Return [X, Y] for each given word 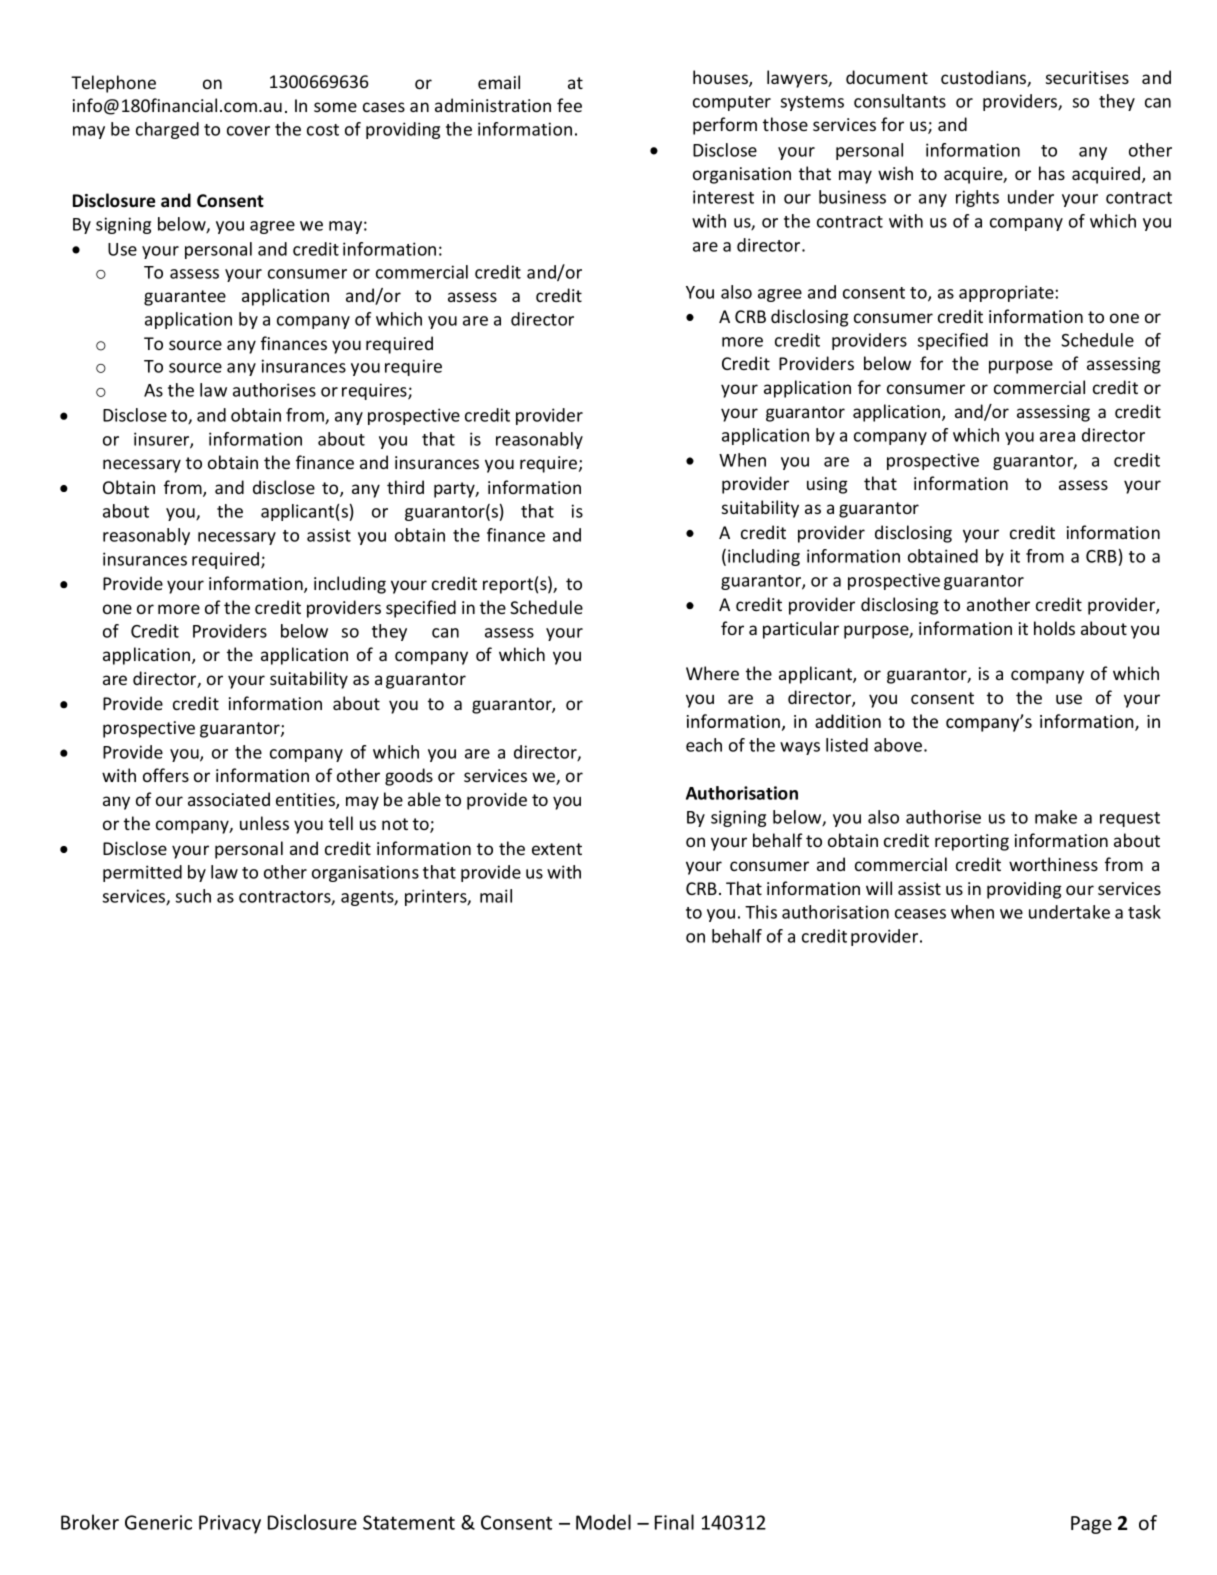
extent [557, 849]
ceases [920, 914]
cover [248, 131]
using [827, 485]
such [193, 896]
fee [569, 105]
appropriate [1006, 293]
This [761, 912]
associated [229, 799]
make [1056, 817]
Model [603, 1522]
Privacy [230, 1524]
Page [1091, 1525]
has [1052, 173]
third [405, 487]
